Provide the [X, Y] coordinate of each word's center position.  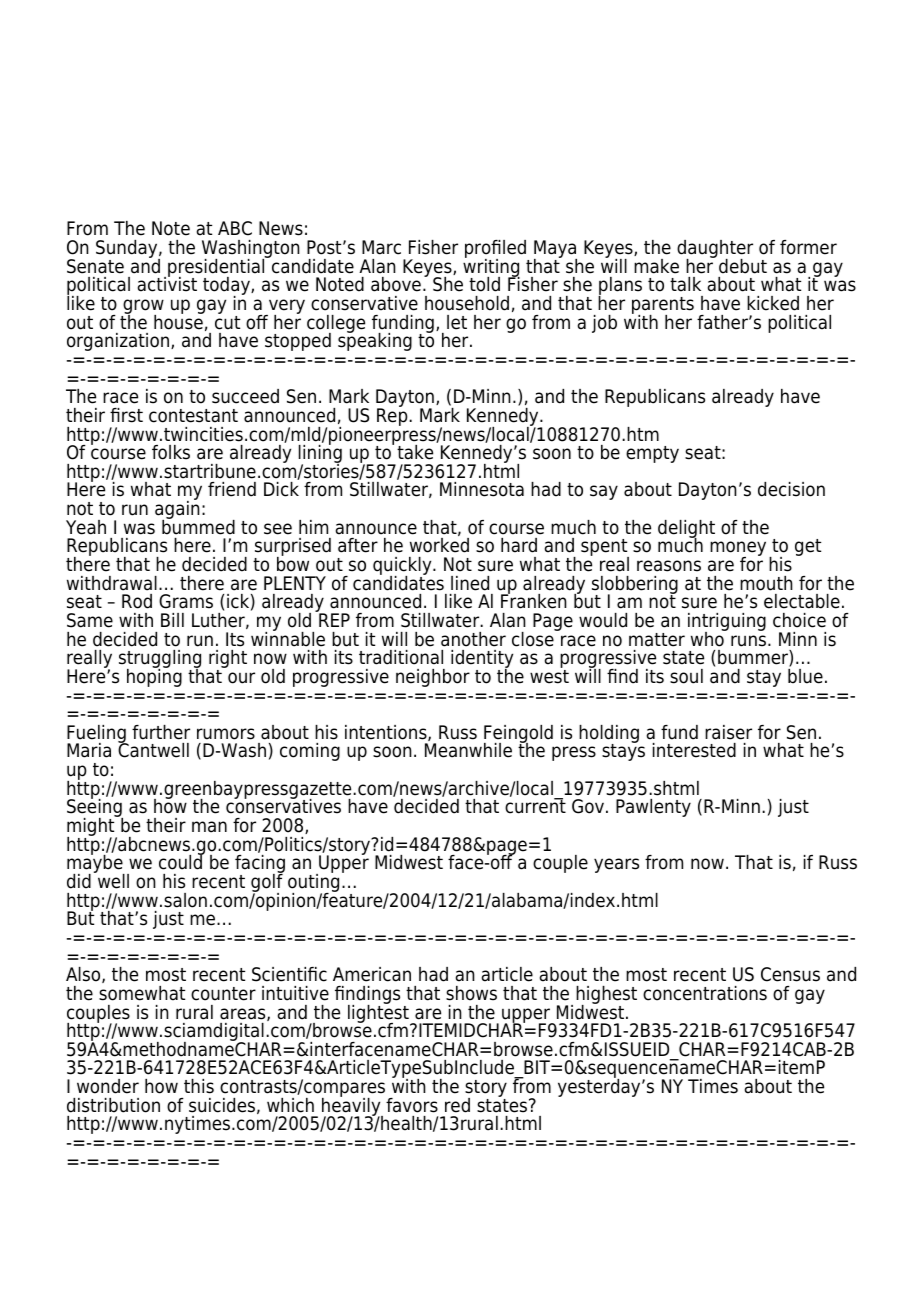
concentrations [705, 993]
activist [167, 283]
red [457, 1105]
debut [743, 266]
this [199, 1086]
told [484, 284]
